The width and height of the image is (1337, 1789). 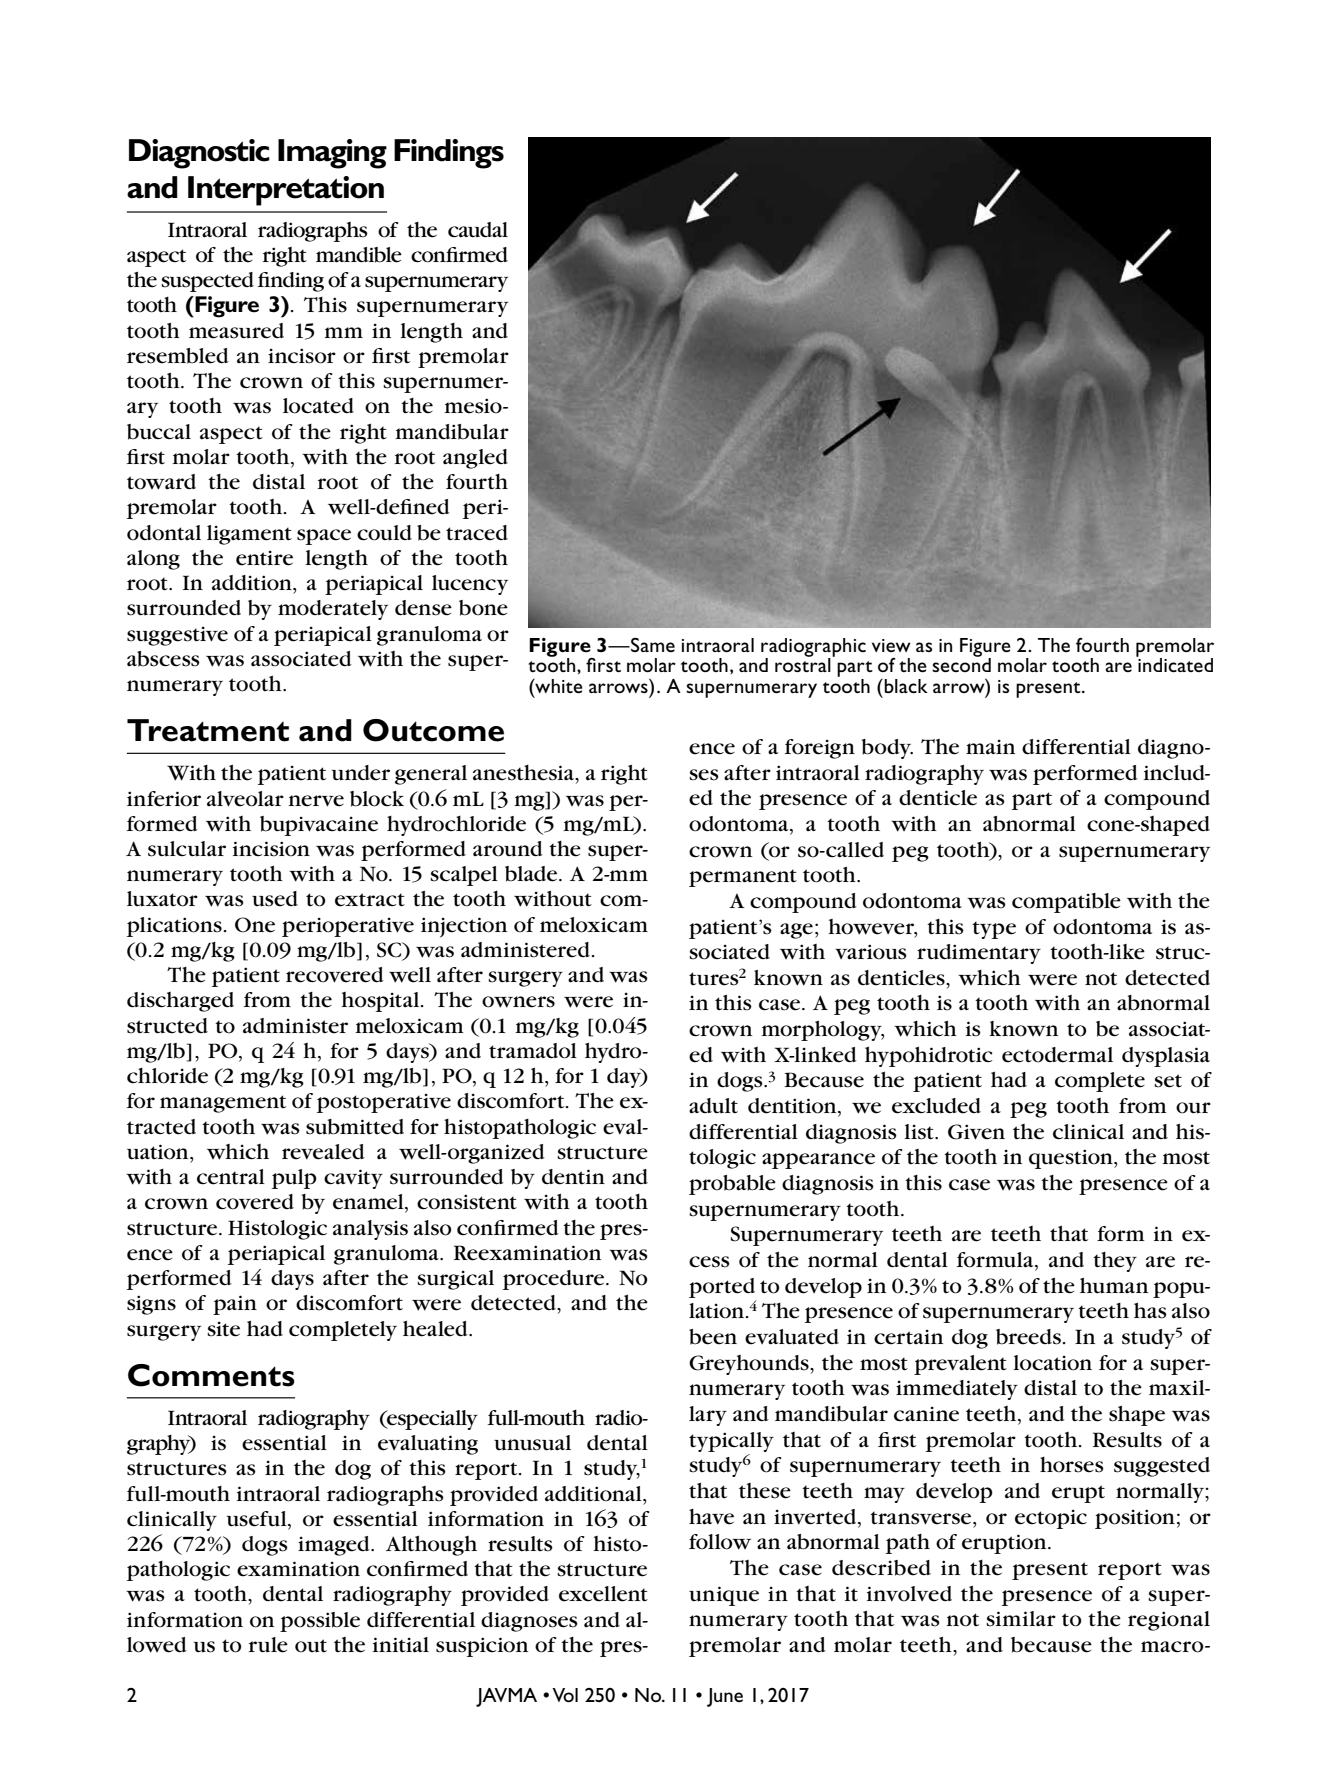 I want to click on caudal, so click(x=478, y=230).
